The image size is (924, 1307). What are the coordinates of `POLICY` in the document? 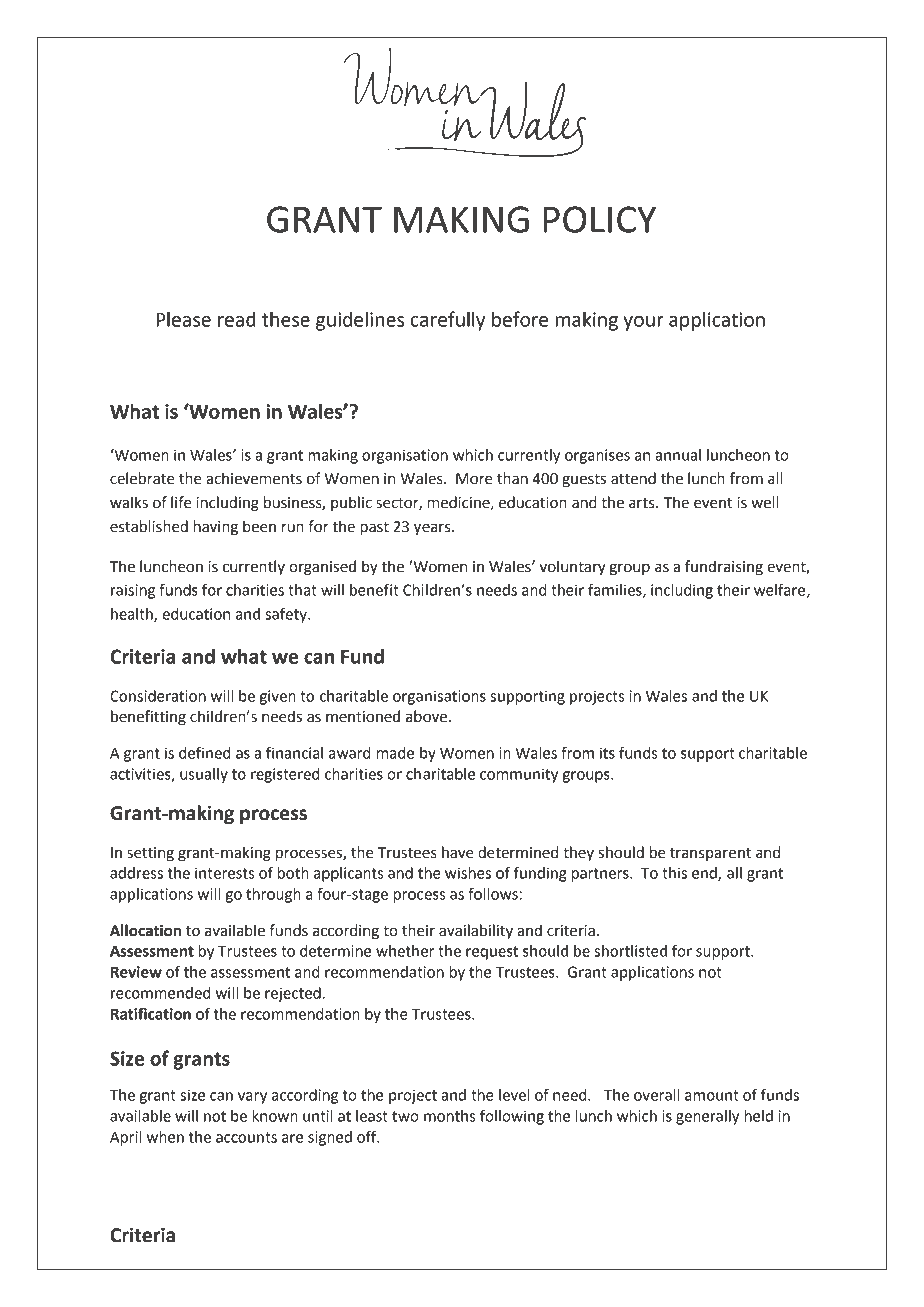 It's located at (600, 219).
